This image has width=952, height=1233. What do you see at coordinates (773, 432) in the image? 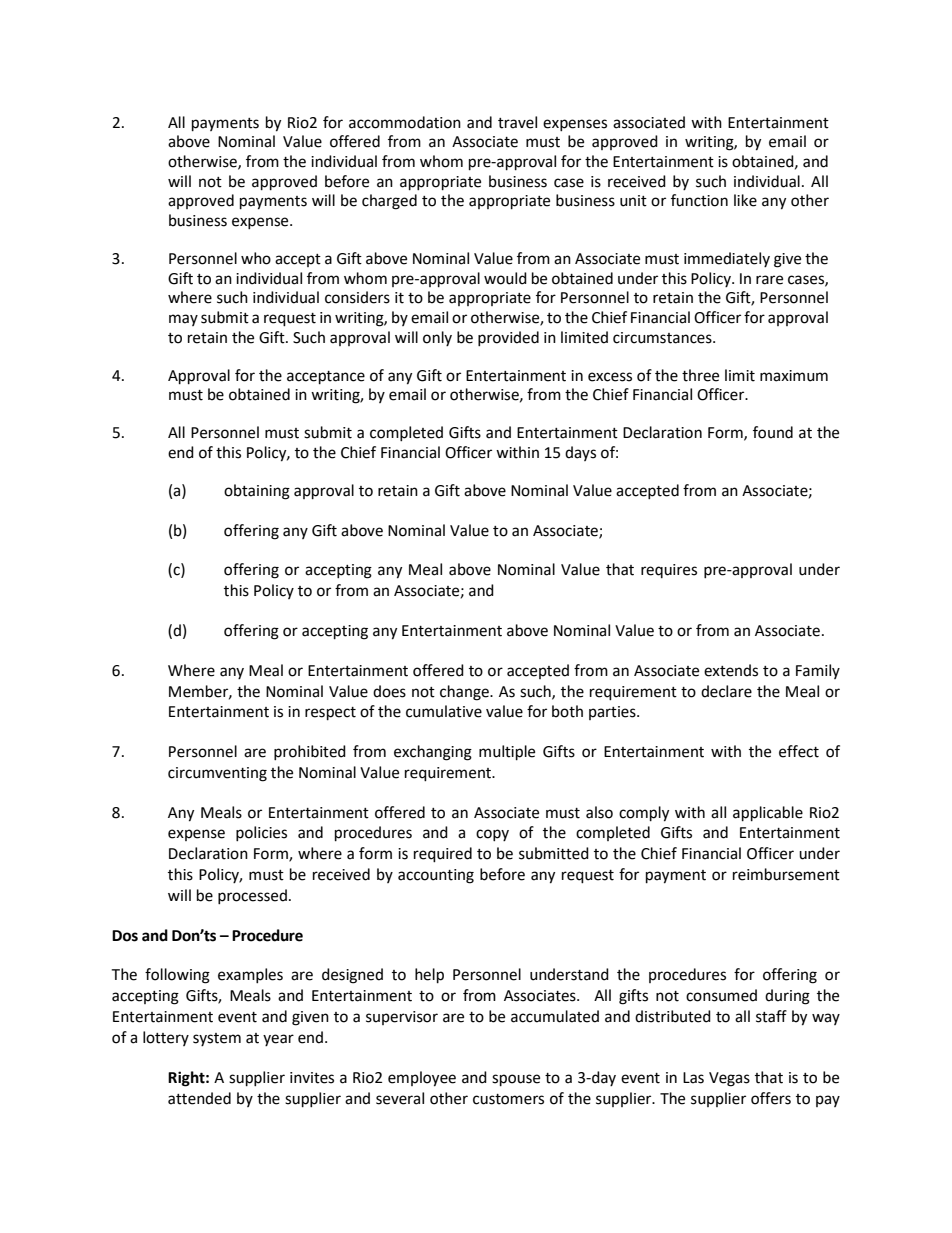
I see `found` at bounding box center [773, 432].
